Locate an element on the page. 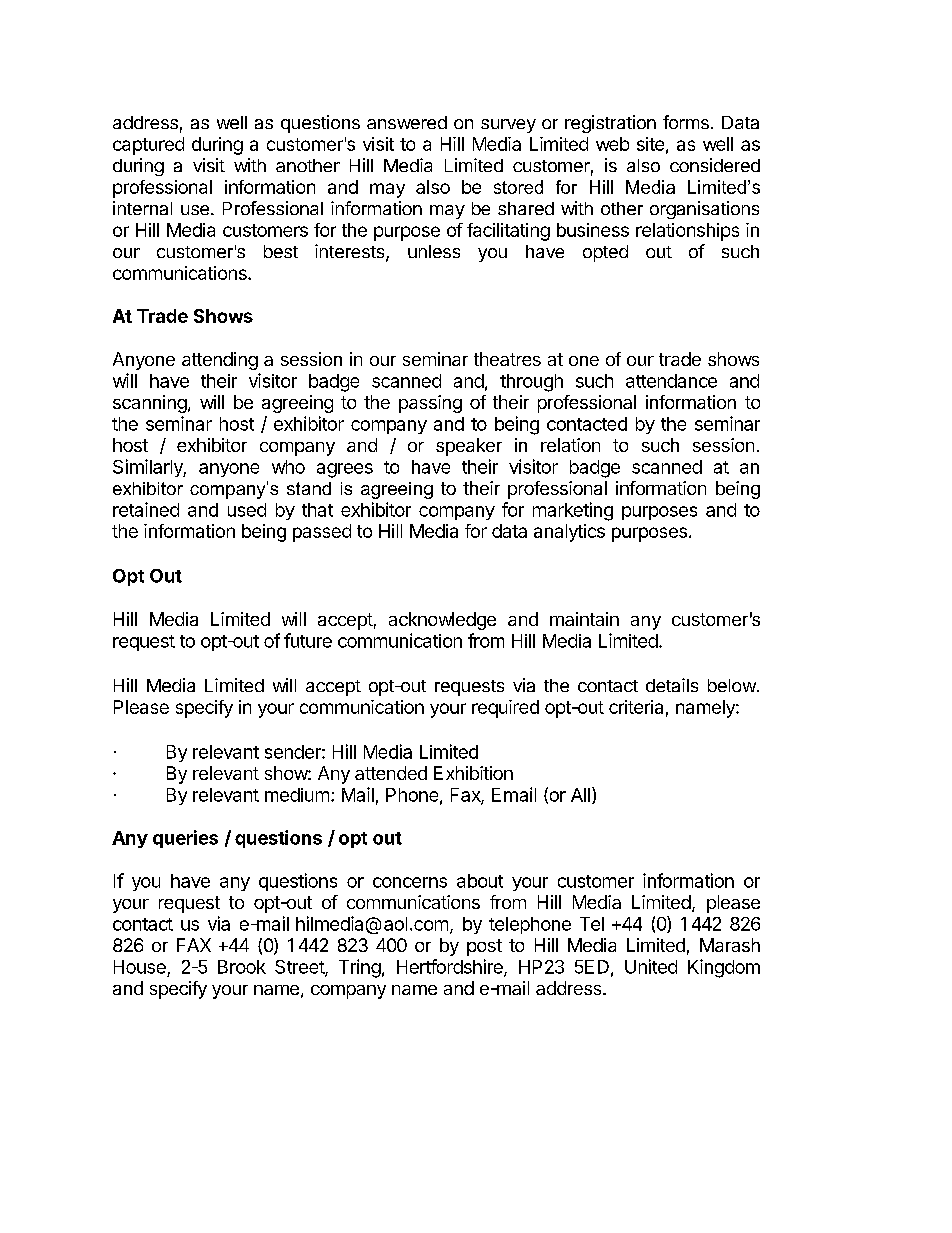  acknowledge is located at coordinates (442, 621).
